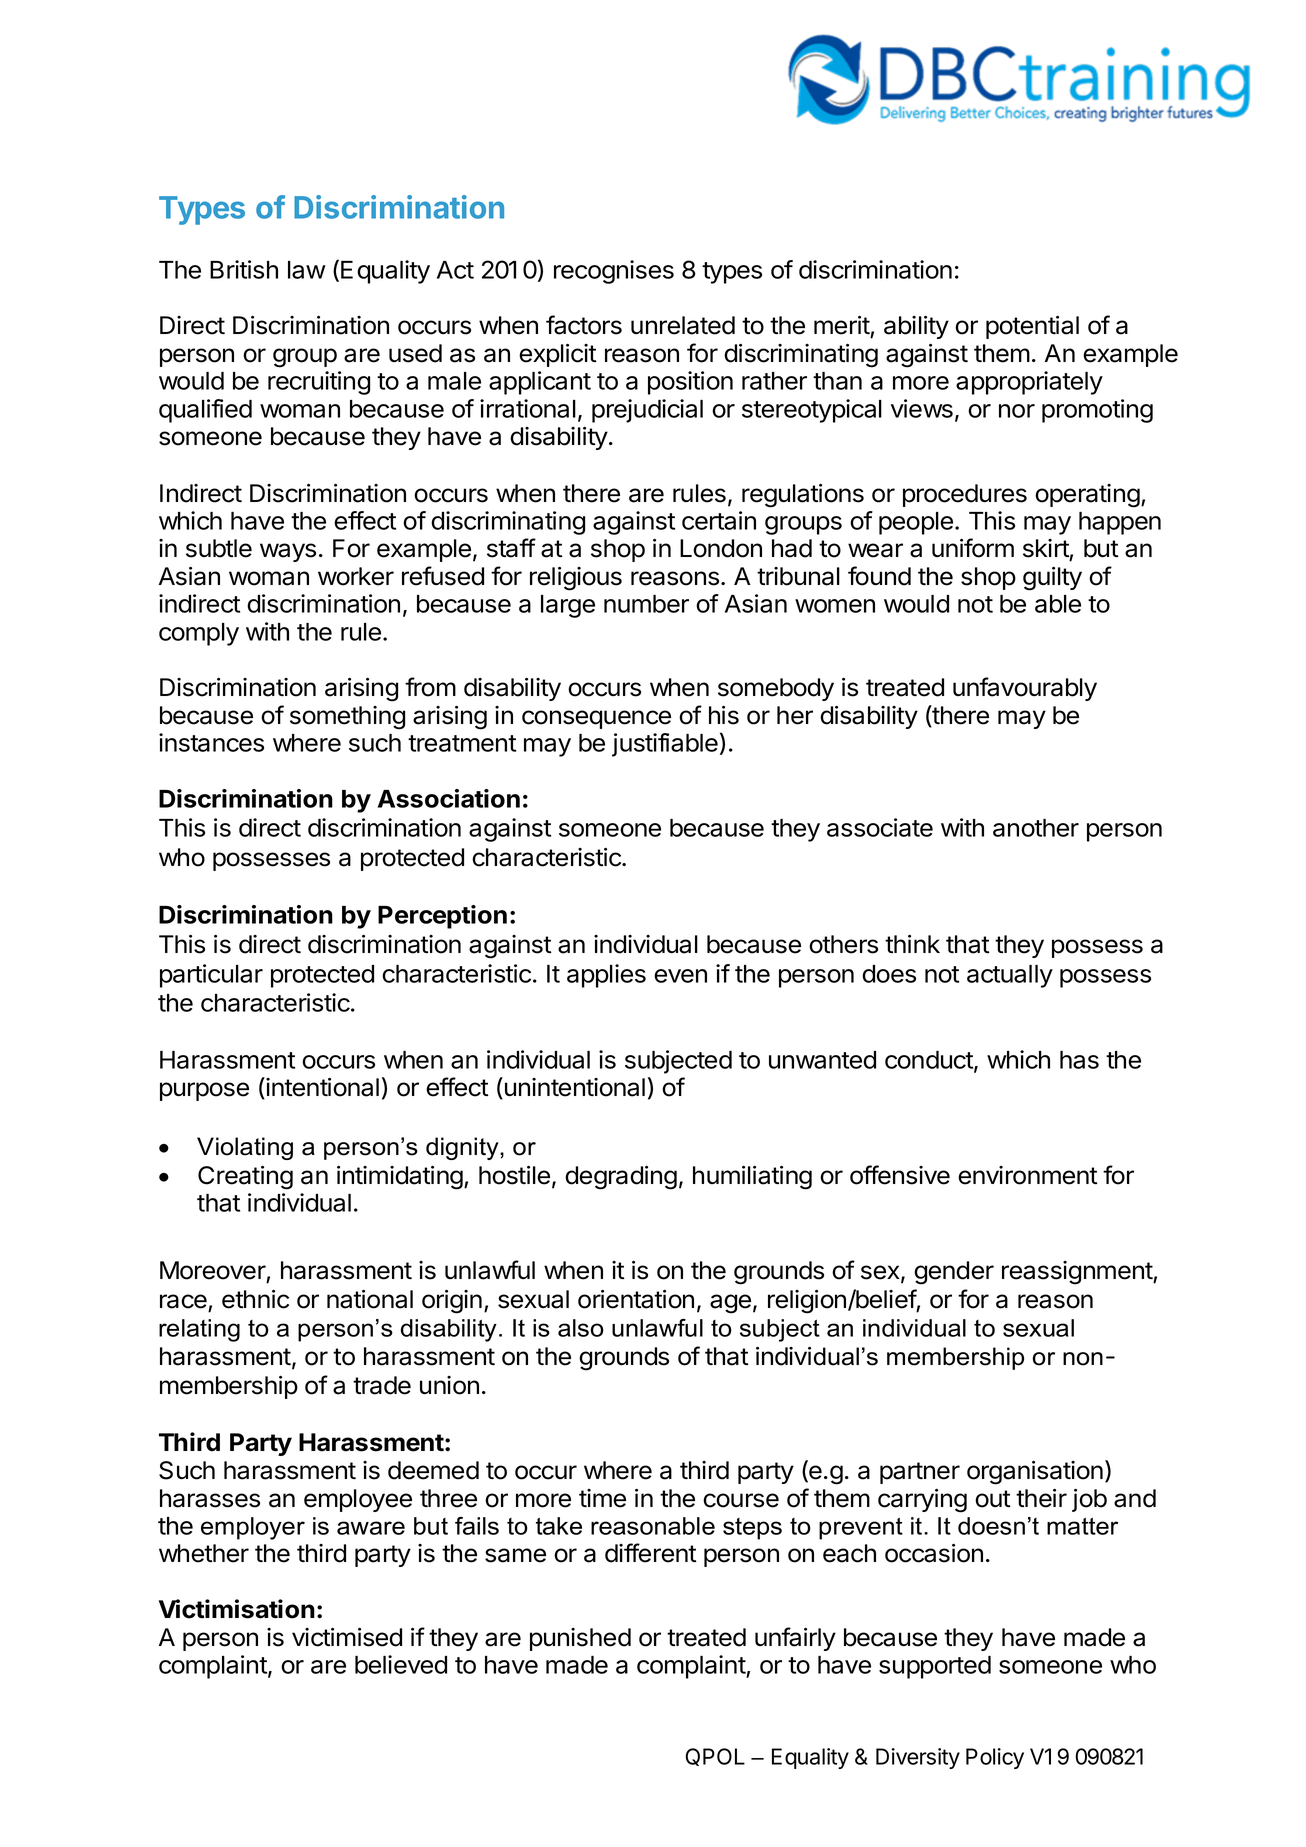 Image resolution: width=1306 pixels, height=1847 pixels. I want to click on consequence, so click(596, 719).
